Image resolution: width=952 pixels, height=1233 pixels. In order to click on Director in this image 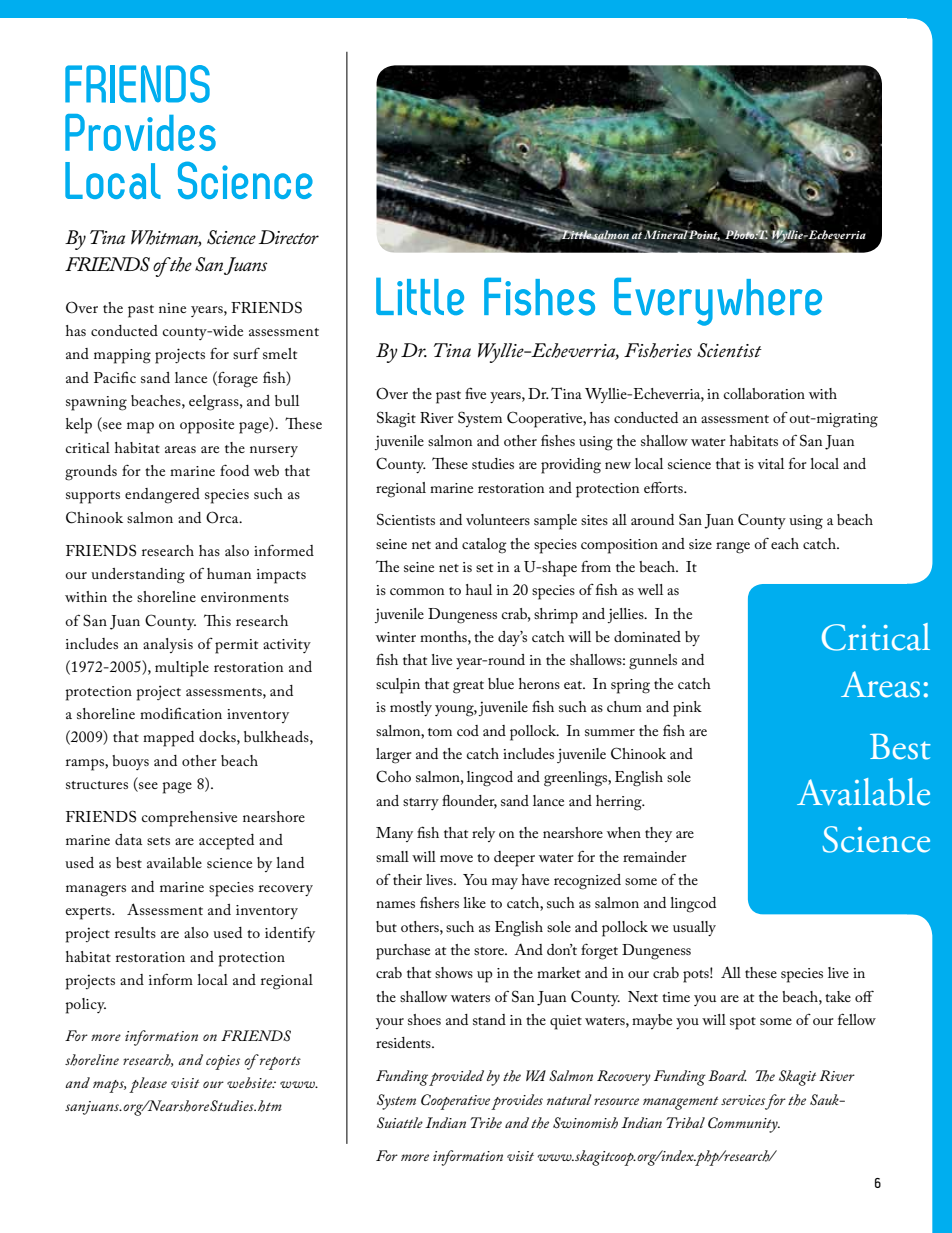, I will do `click(289, 237)`.
